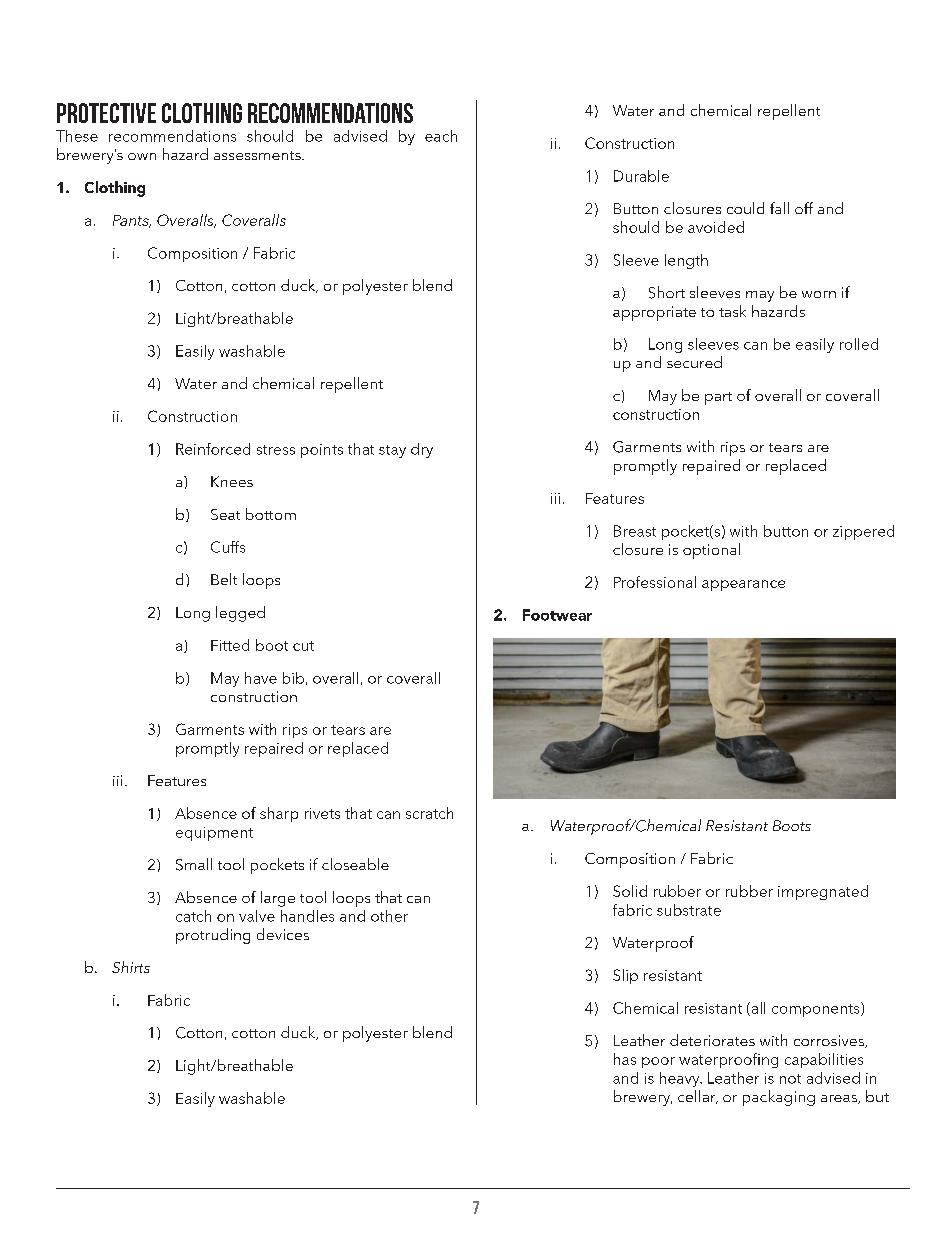 The height and width of the image is (1233, 952). What do you see at coordinates (429, 813) in the image?
I see `scratch` at bounding box center [429, 813].
